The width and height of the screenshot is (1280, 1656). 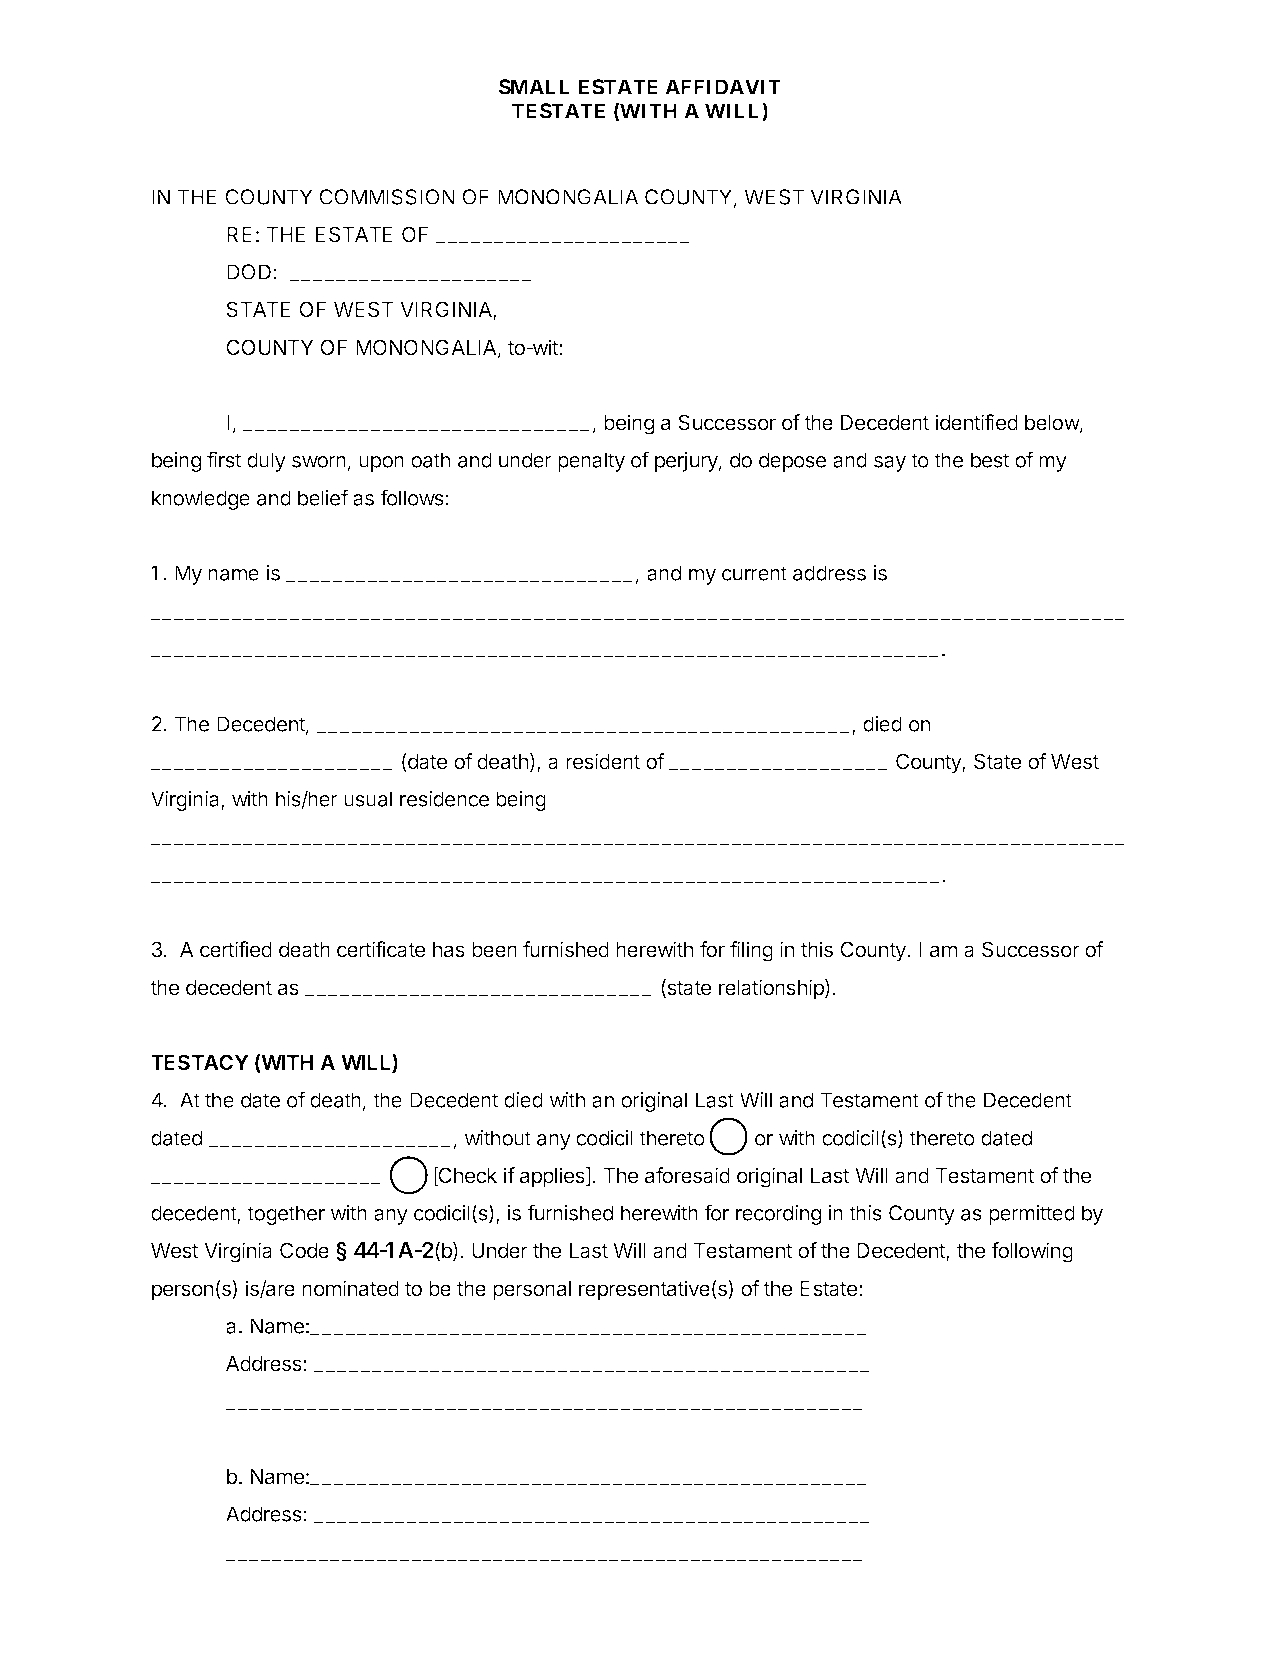 I want to click on Code, so click(x=304, y=1250).
